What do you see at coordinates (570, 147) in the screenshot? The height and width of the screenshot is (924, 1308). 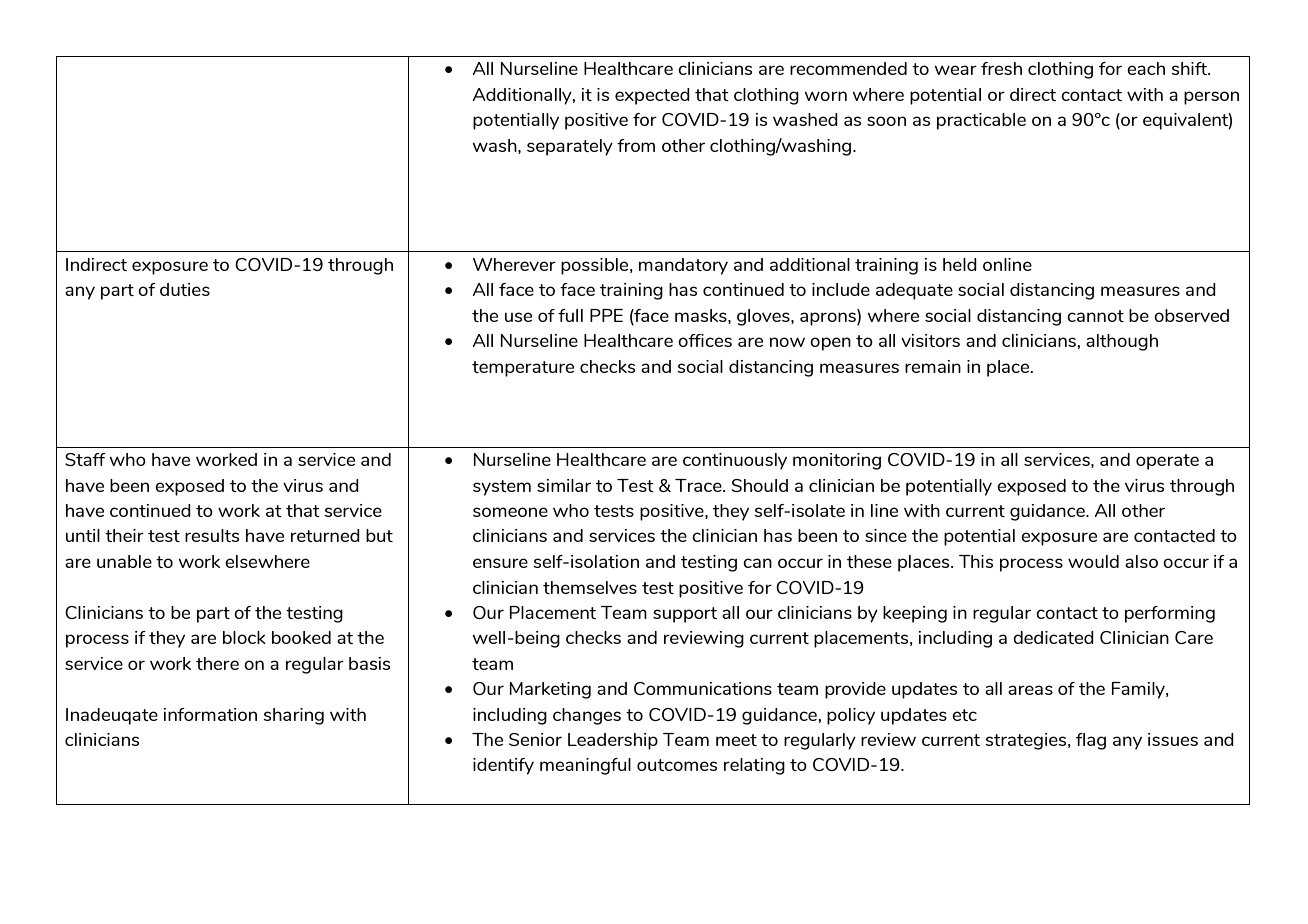 I see `separately` at bounding box center [570, 147].
